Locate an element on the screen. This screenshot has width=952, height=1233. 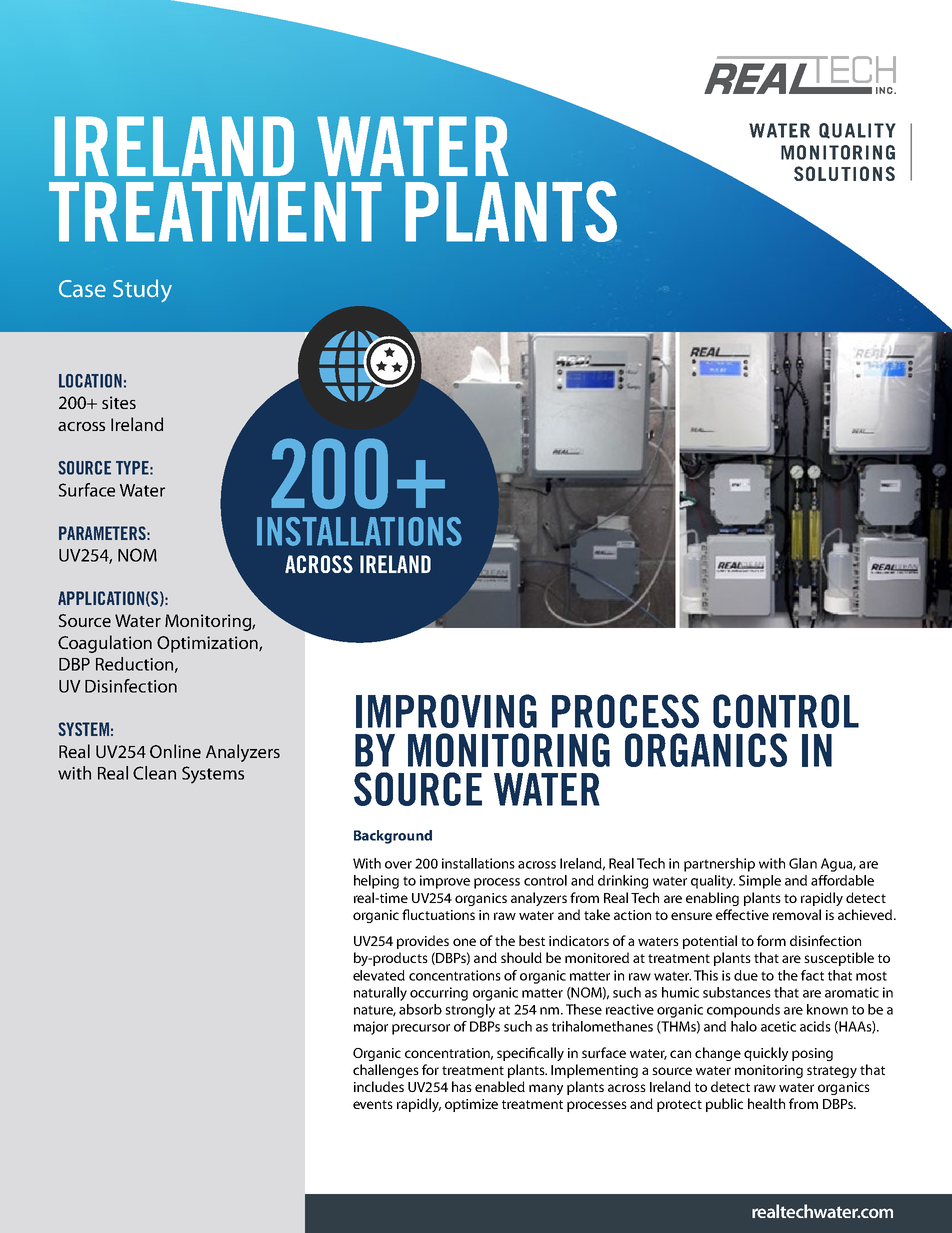
Optimization is located at coordinates (208, 644).
